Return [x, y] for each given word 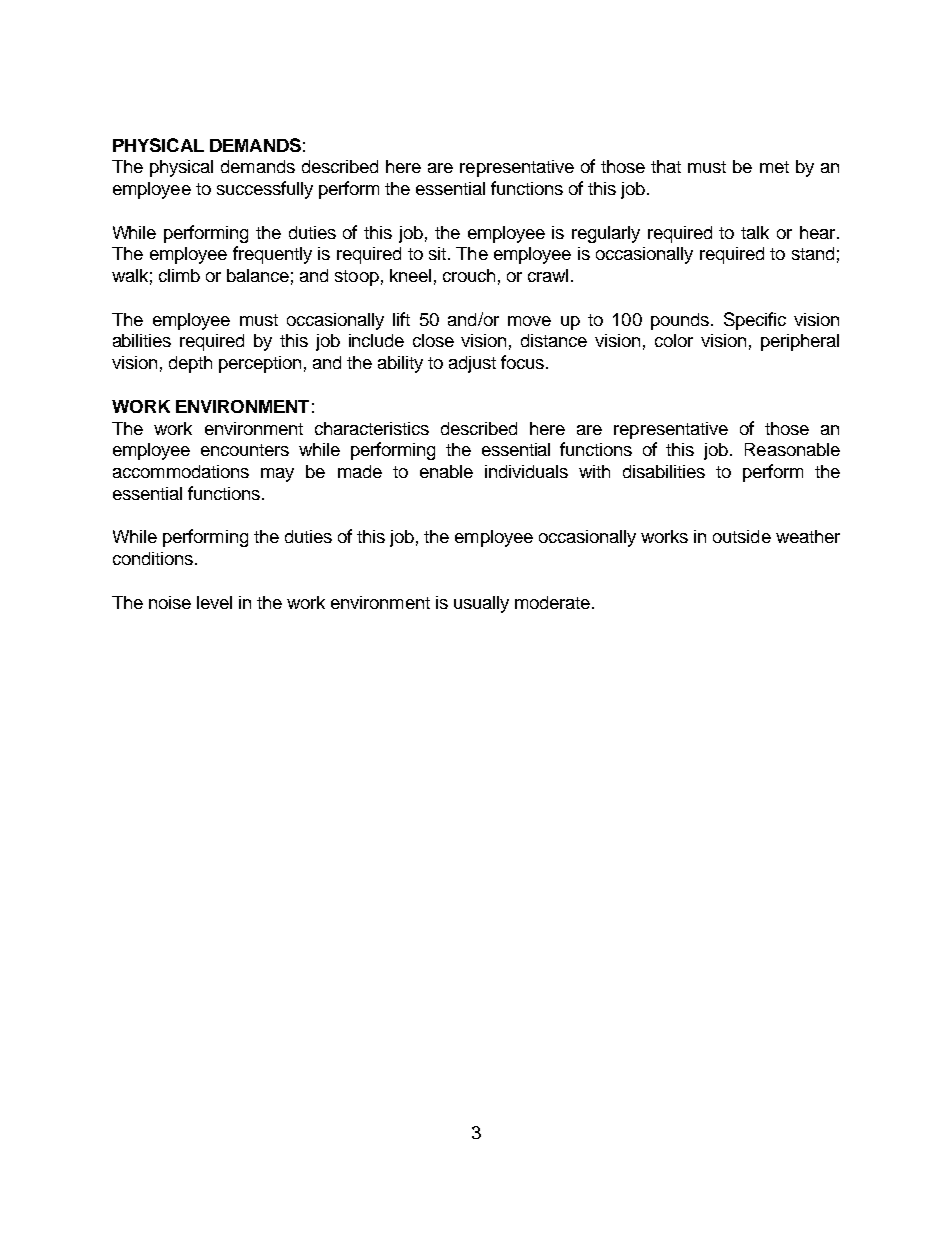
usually [481, 604]
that [666, 166]
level [214, 602]
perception [260, 364]
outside [742, 536]
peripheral [800, 342]
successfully [265, 190]
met [774, 167]
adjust [472, 364]
